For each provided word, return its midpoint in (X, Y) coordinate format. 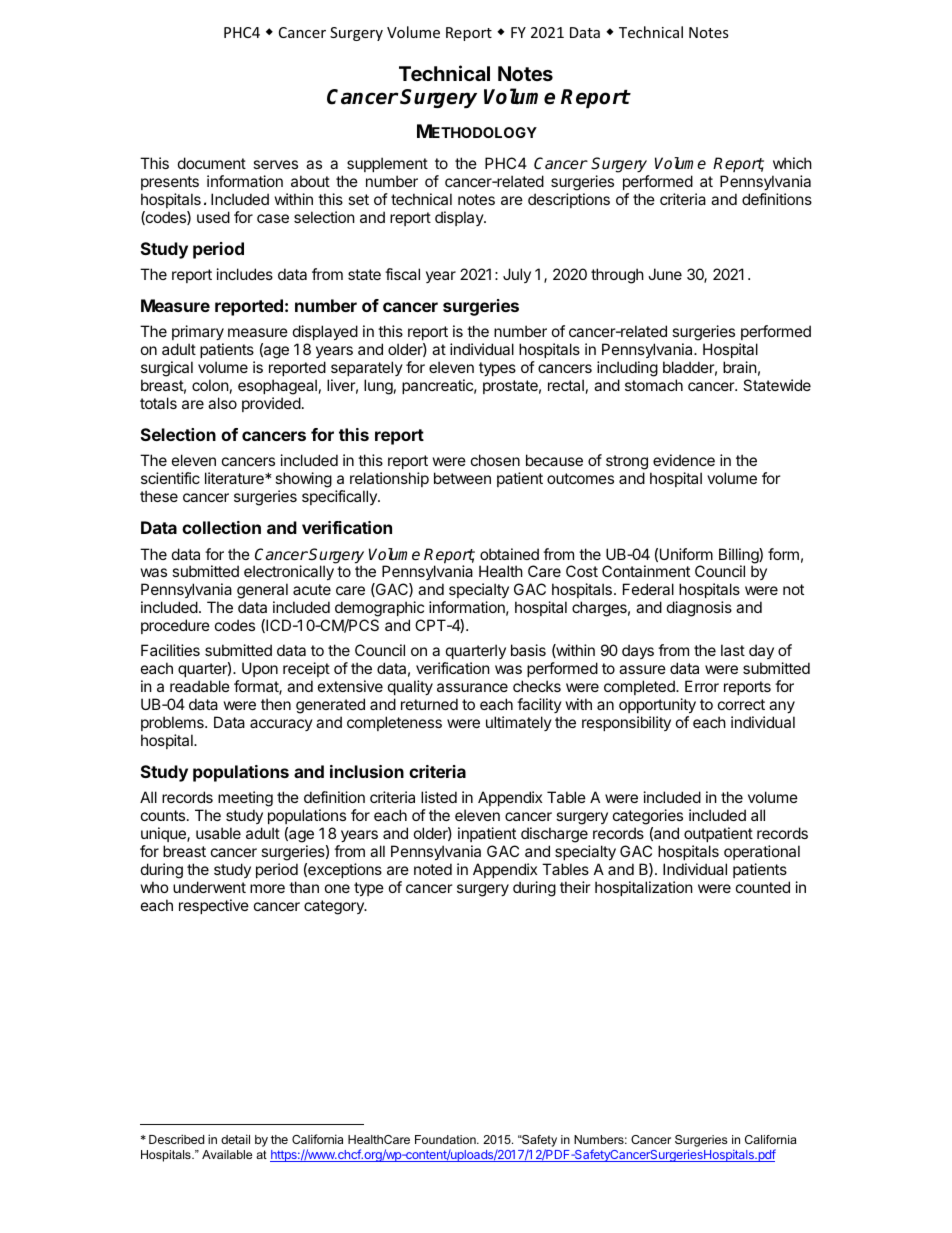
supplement (387, 166)
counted (763, 887)
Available (227, 1154)
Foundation (446, 1139)
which (792, 163)
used (213, 217)
